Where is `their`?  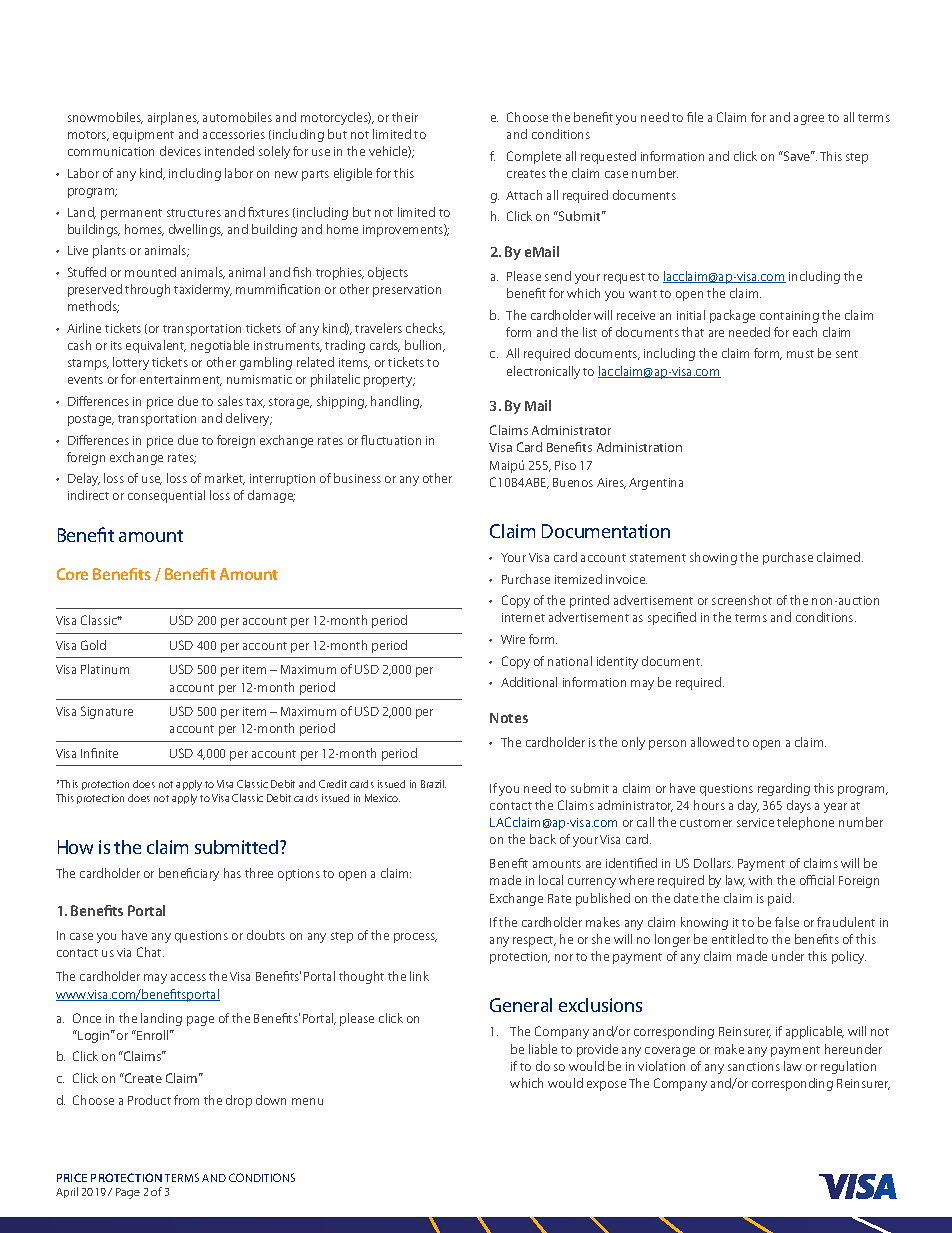
their is located at coordinates (405, 117).
